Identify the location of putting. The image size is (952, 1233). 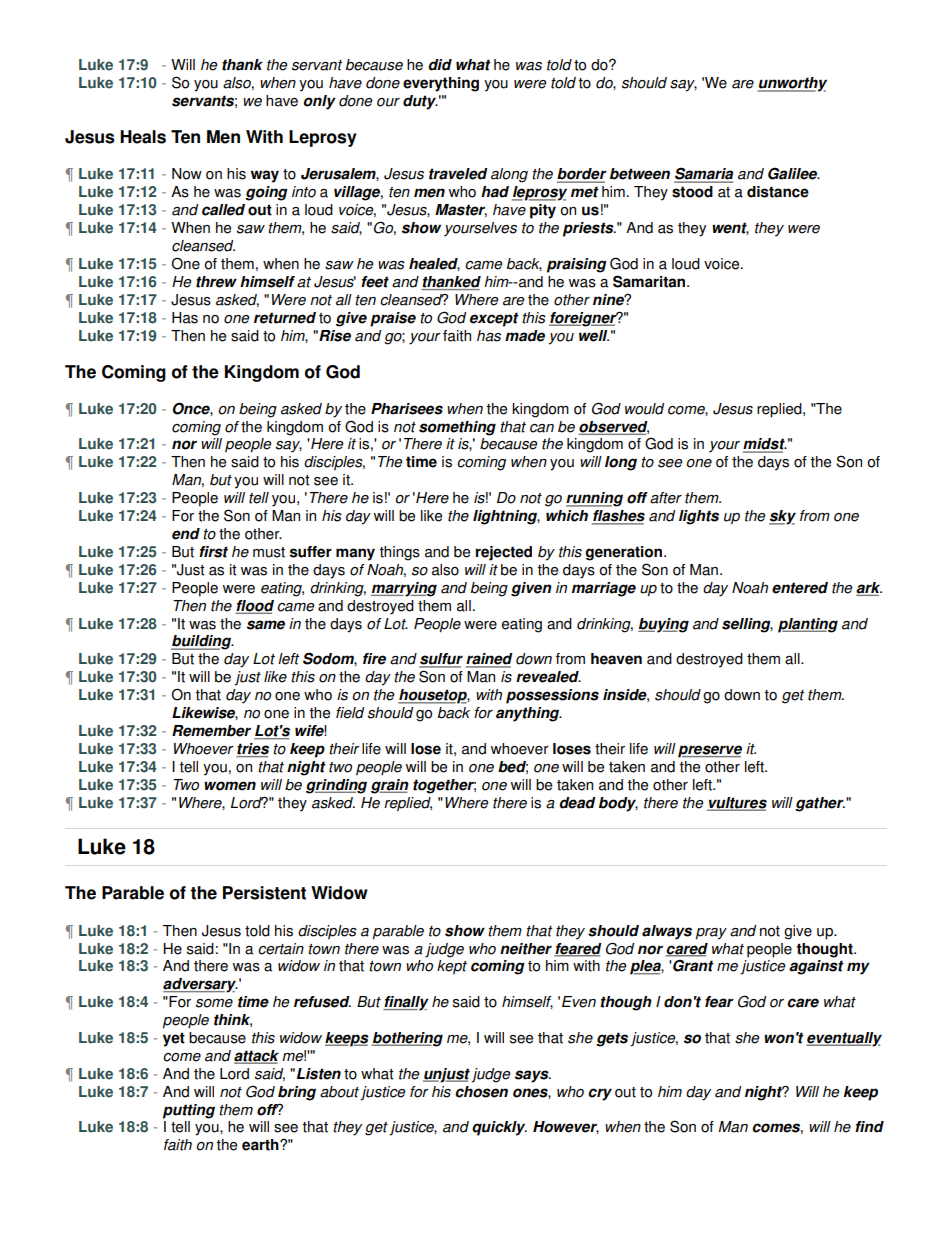
(189, 1111).
